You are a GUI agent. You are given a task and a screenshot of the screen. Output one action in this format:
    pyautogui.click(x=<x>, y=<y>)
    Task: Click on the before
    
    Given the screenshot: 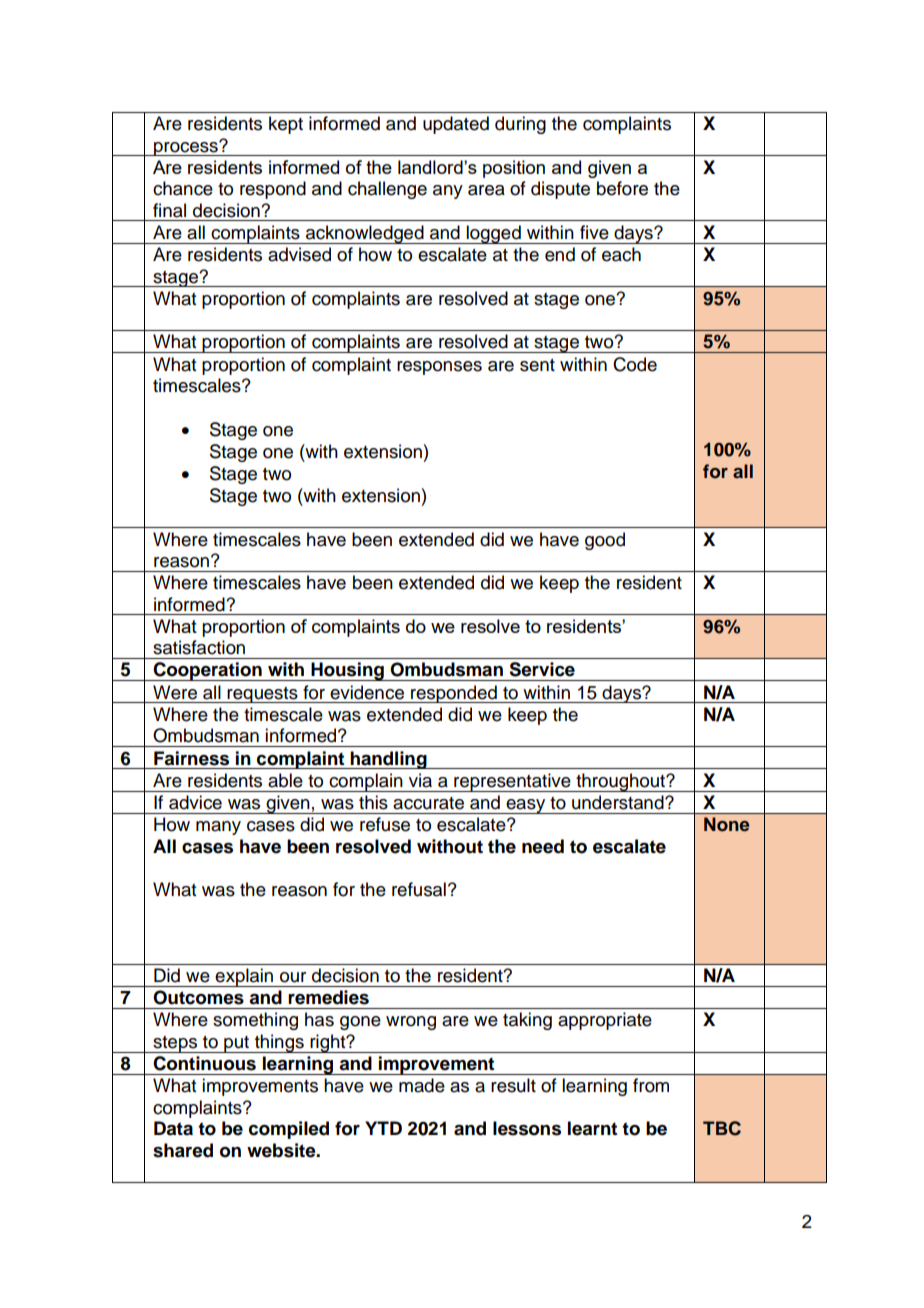 What is the action you would take?
    pyautogui.click(x=622, y=188)
